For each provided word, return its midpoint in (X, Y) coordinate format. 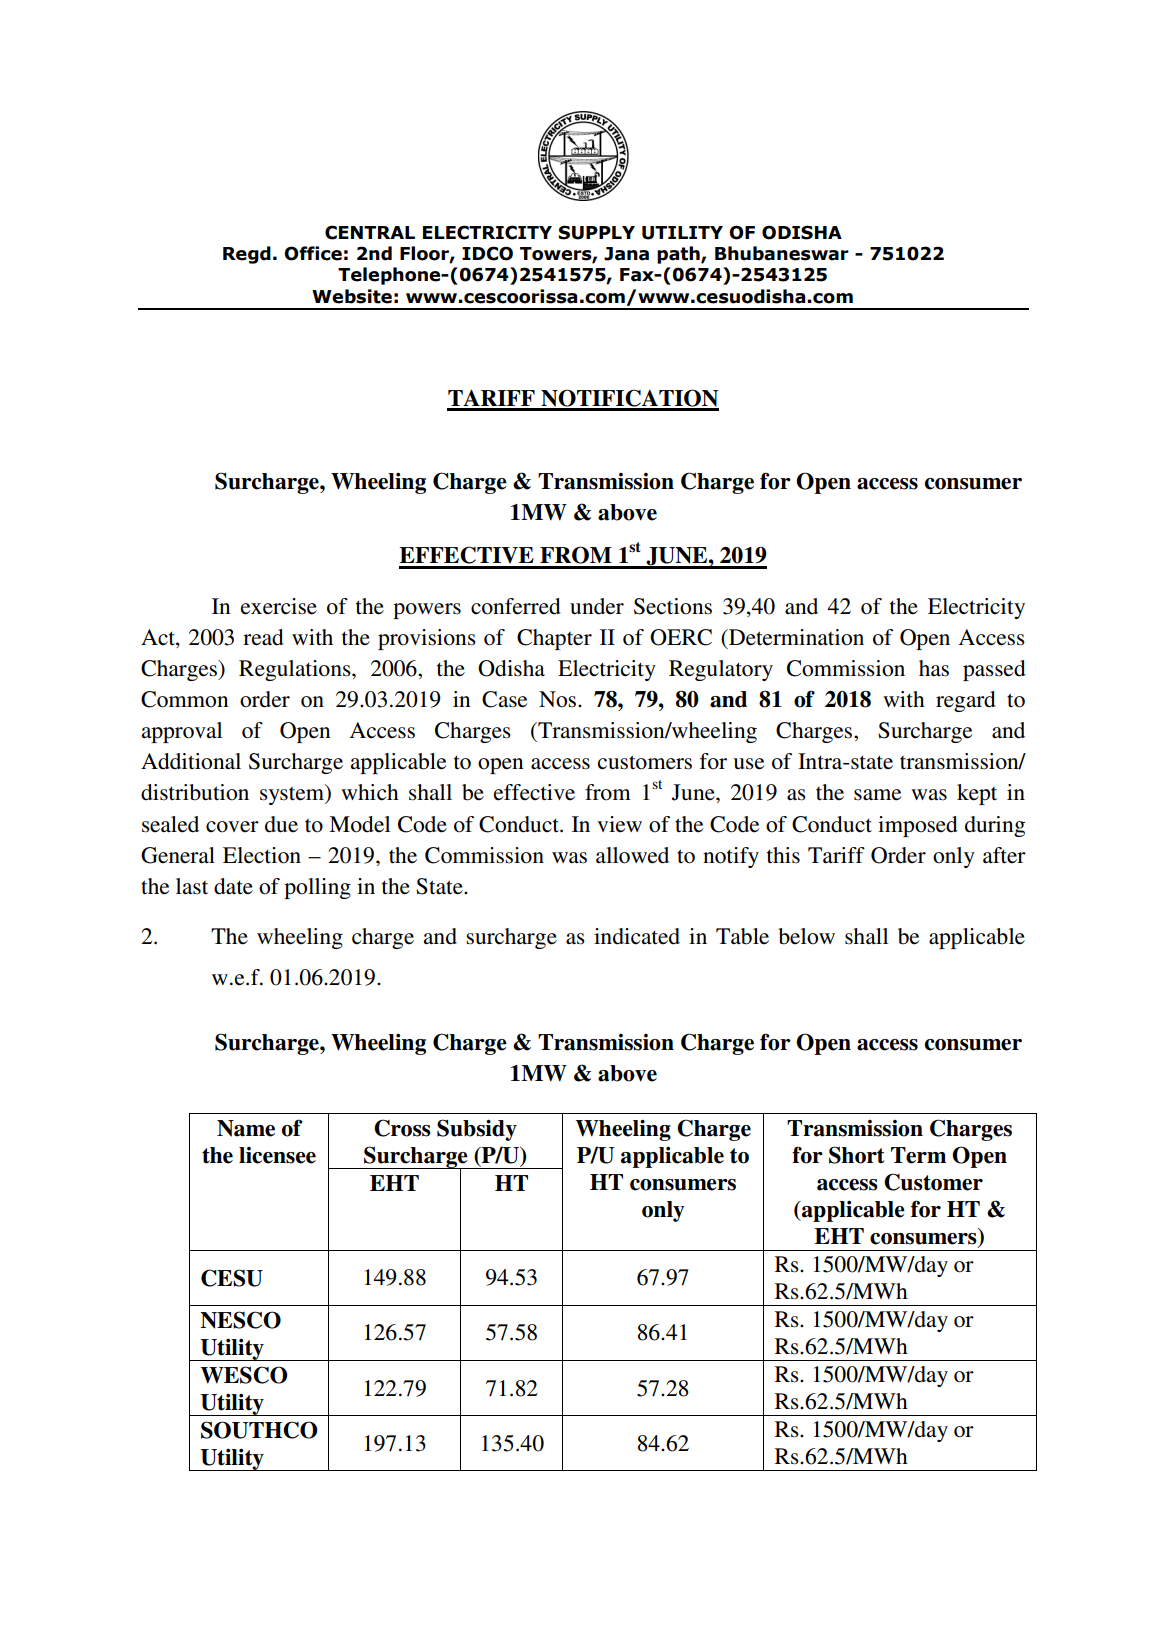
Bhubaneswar (782, 253)
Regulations (296, 670)
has (934, 668)
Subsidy (477, 1130)
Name (246, 1128)
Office (313, 253)
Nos (559, 699)
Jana (626, 254)
